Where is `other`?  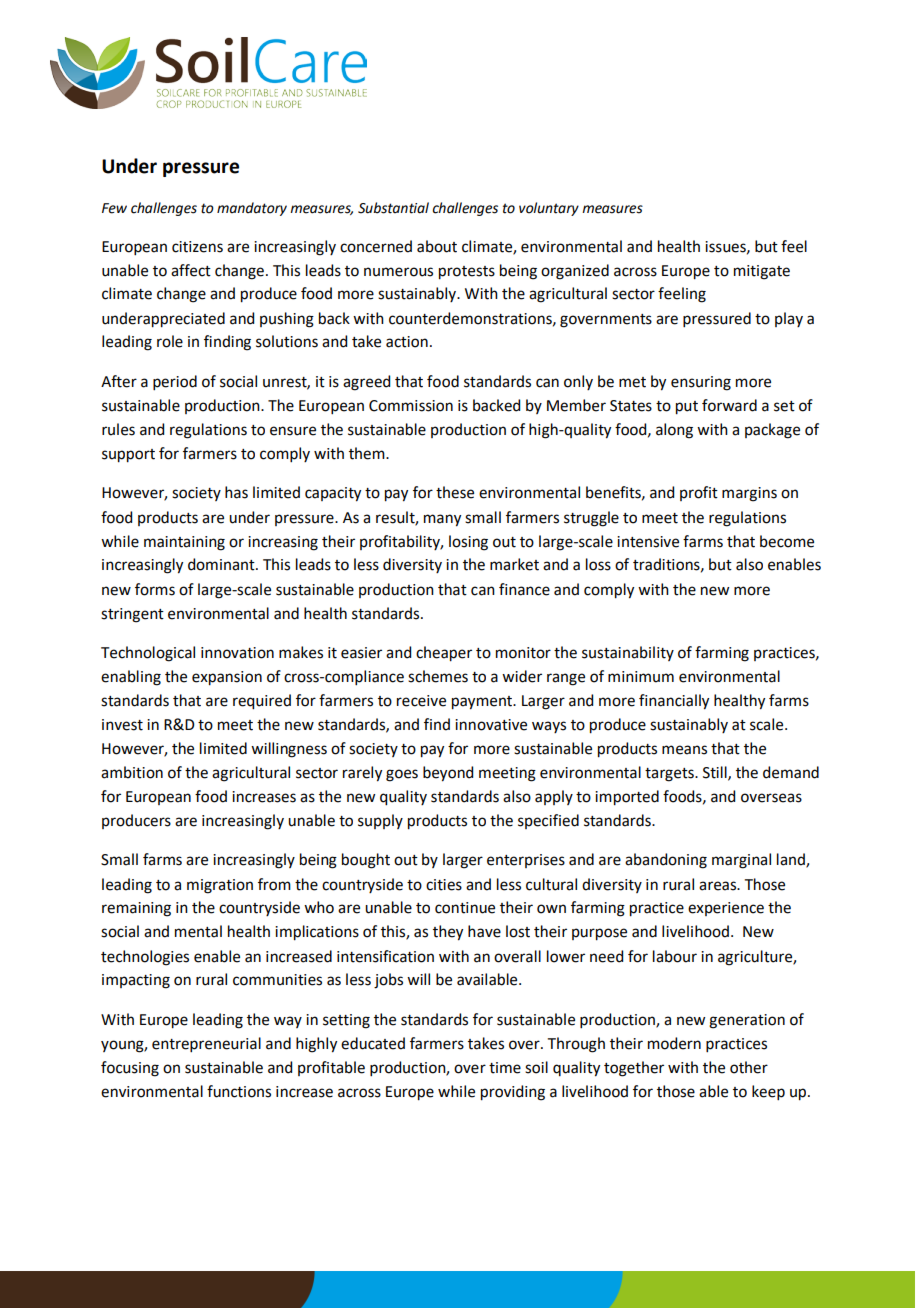
other is located at coordinates (749, 1067).
